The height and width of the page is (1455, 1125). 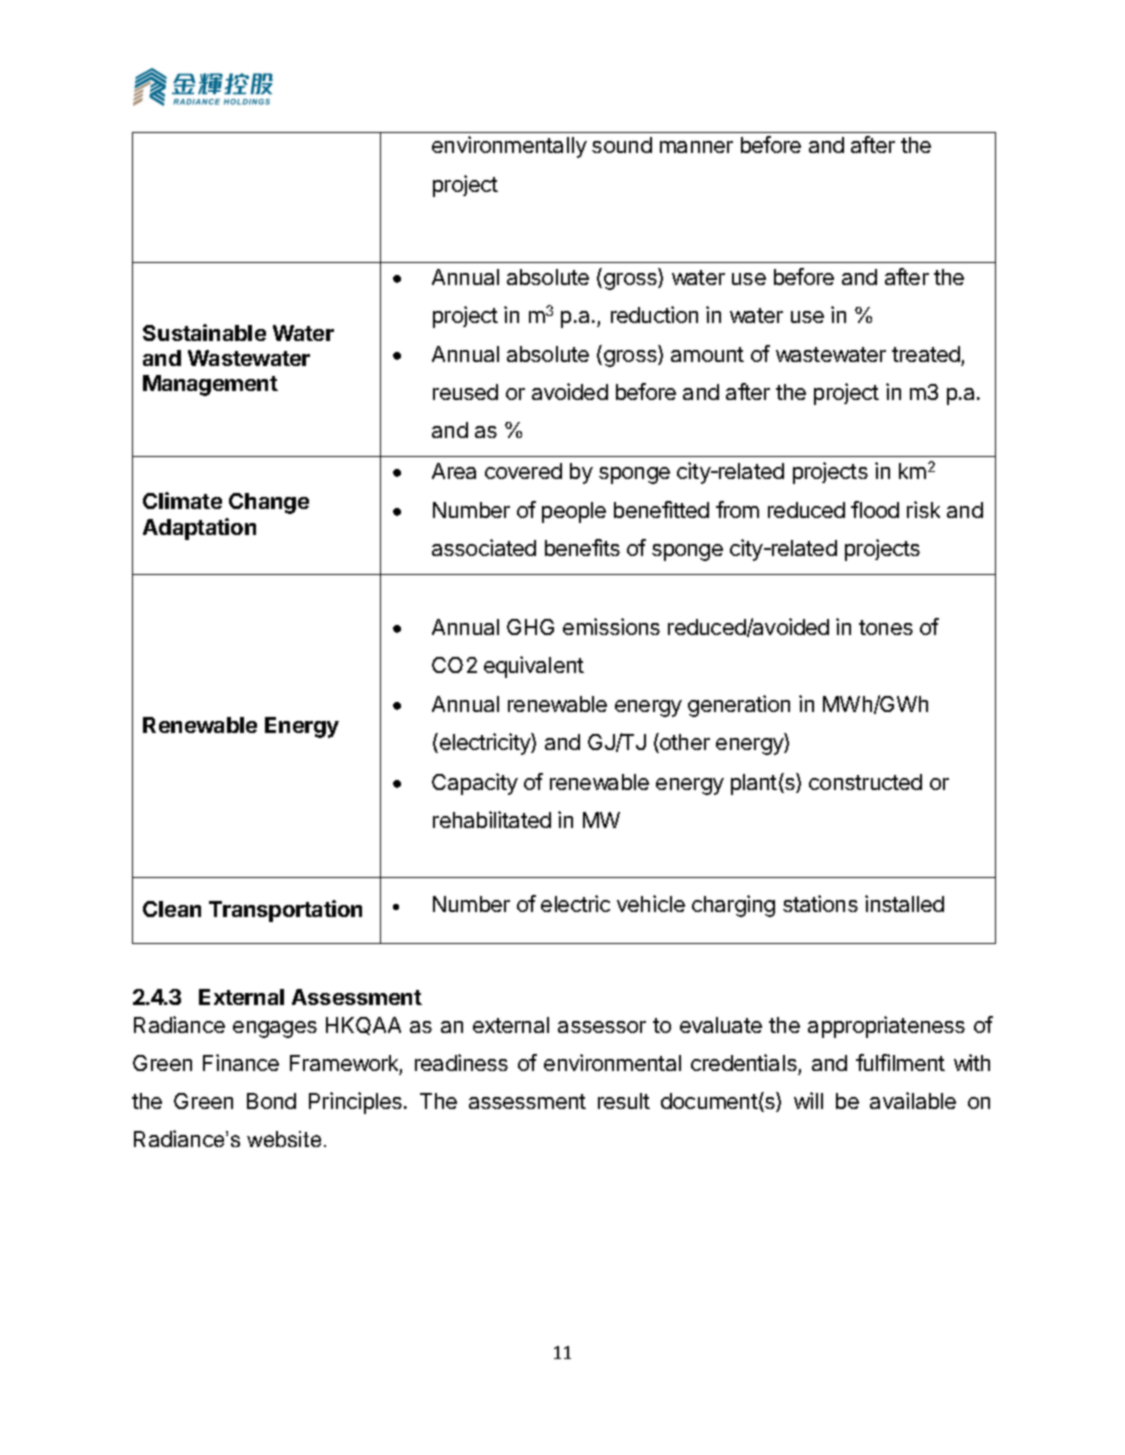 I want to click on tones, so click(x=886, y=627).
